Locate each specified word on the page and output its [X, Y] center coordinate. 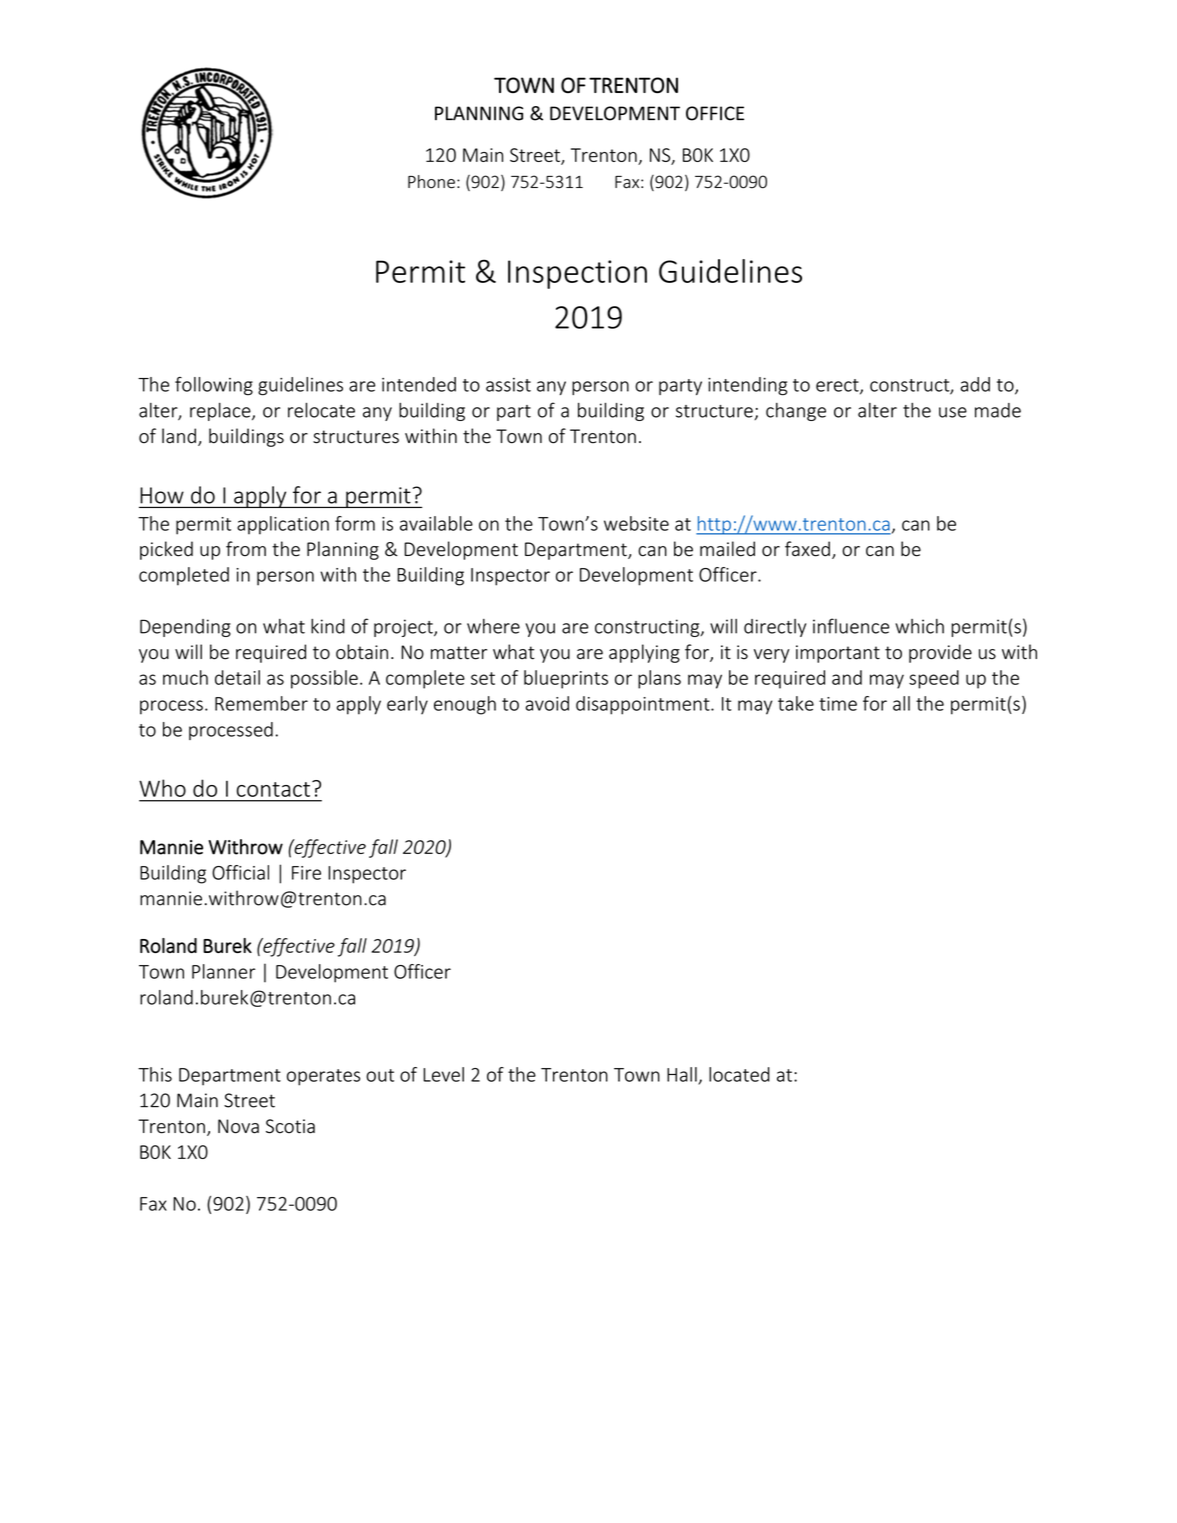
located [739, 1074]
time [838, 704]
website [636, 523]
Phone [431, 182]
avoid [547, 703]
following [214, 386]
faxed [807, 549]
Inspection [577, 274]
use [953, 412]
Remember [261, 703]
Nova [238, 1126]
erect [838, 386]
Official [240, 872]
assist [508, 385]
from [246, 549]
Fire [306, 873]
